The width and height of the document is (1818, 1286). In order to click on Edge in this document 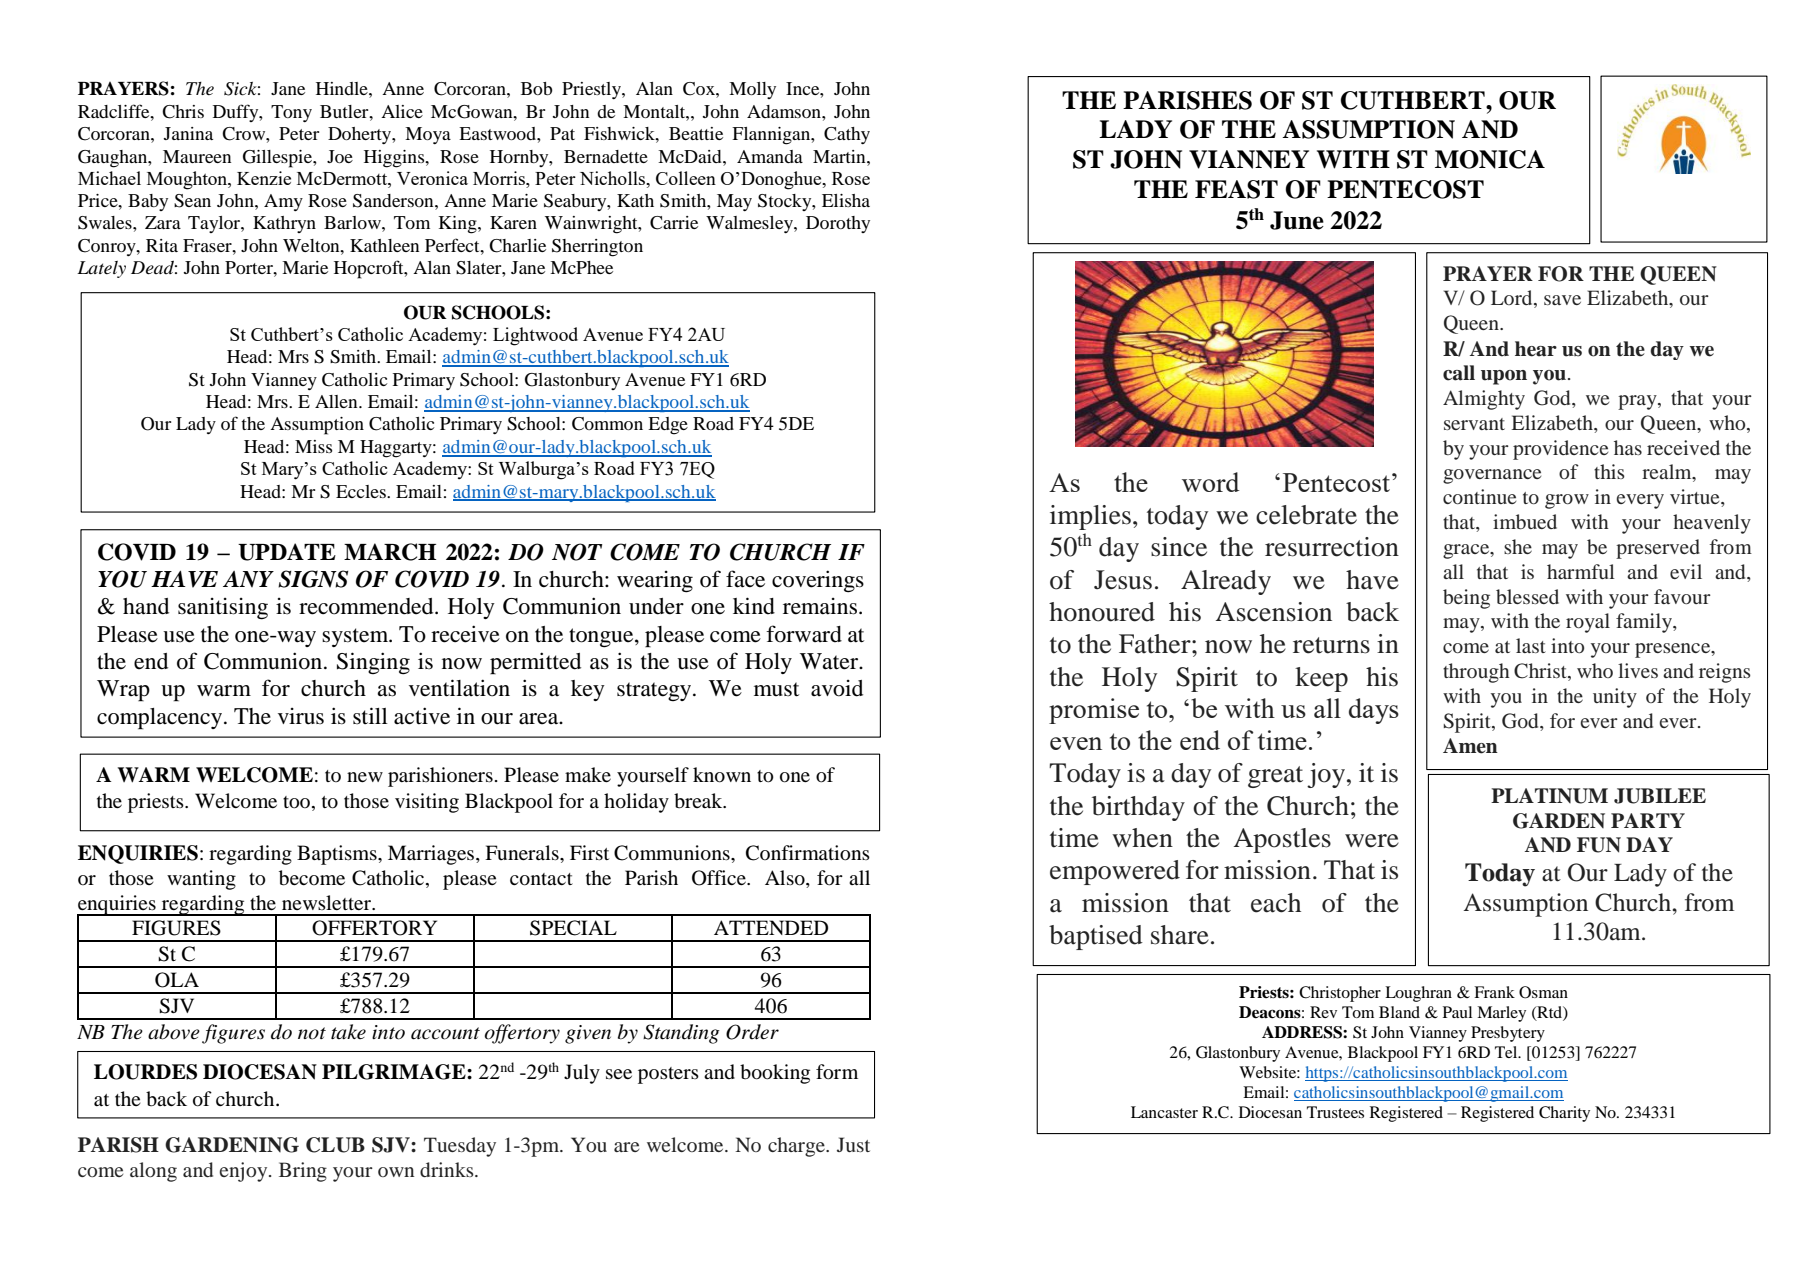, I will do `click(668, 426)`.
